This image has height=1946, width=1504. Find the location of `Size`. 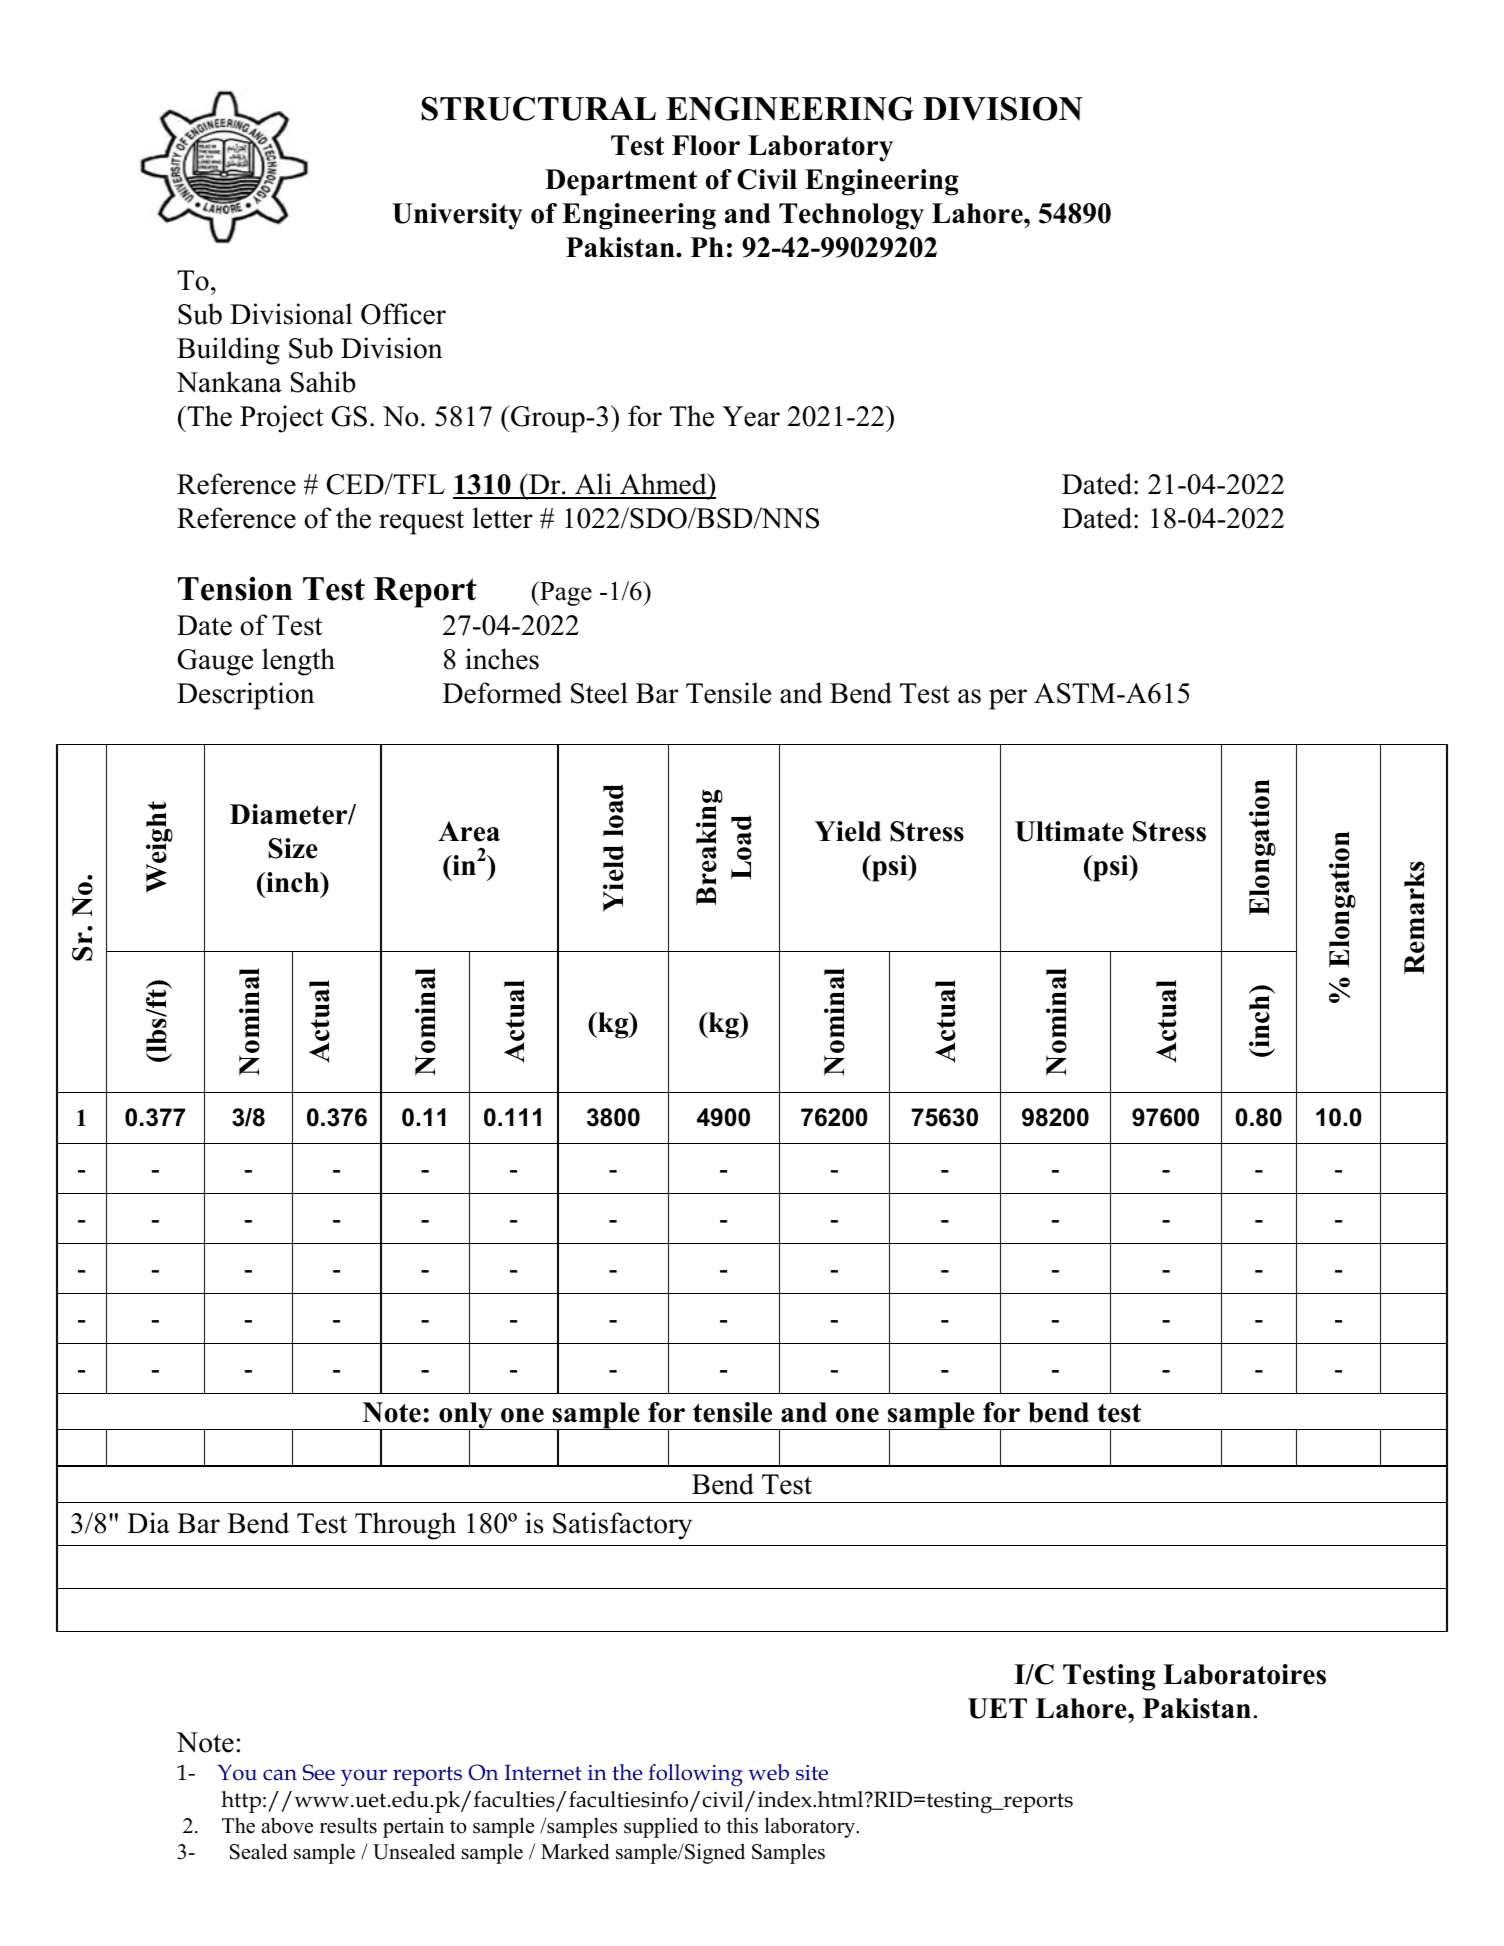

Size is located at coordinates (293, 848).
